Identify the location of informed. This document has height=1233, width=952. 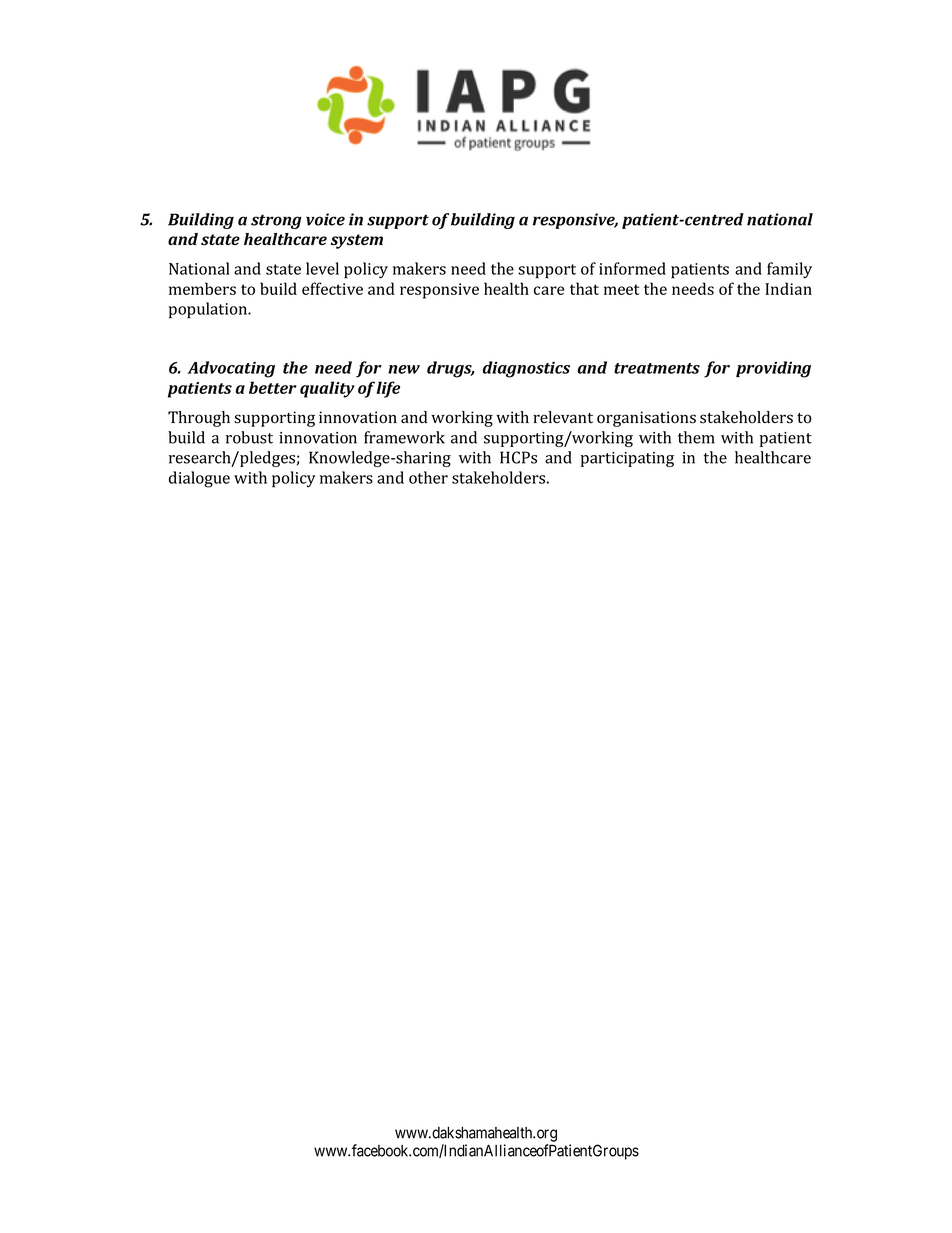
(632, 268).
